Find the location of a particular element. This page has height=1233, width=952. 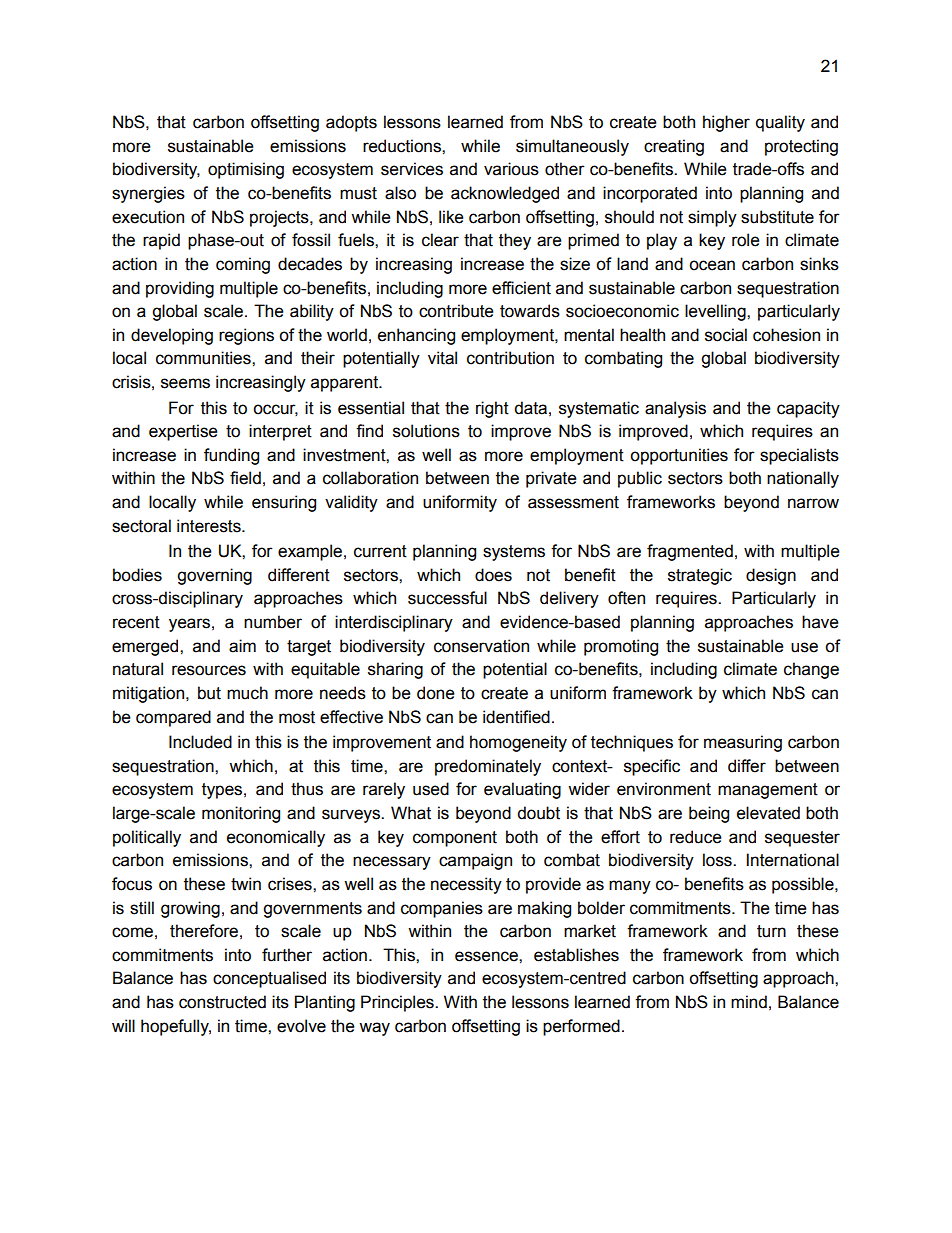

essence is located at coordinates (487, 956).
